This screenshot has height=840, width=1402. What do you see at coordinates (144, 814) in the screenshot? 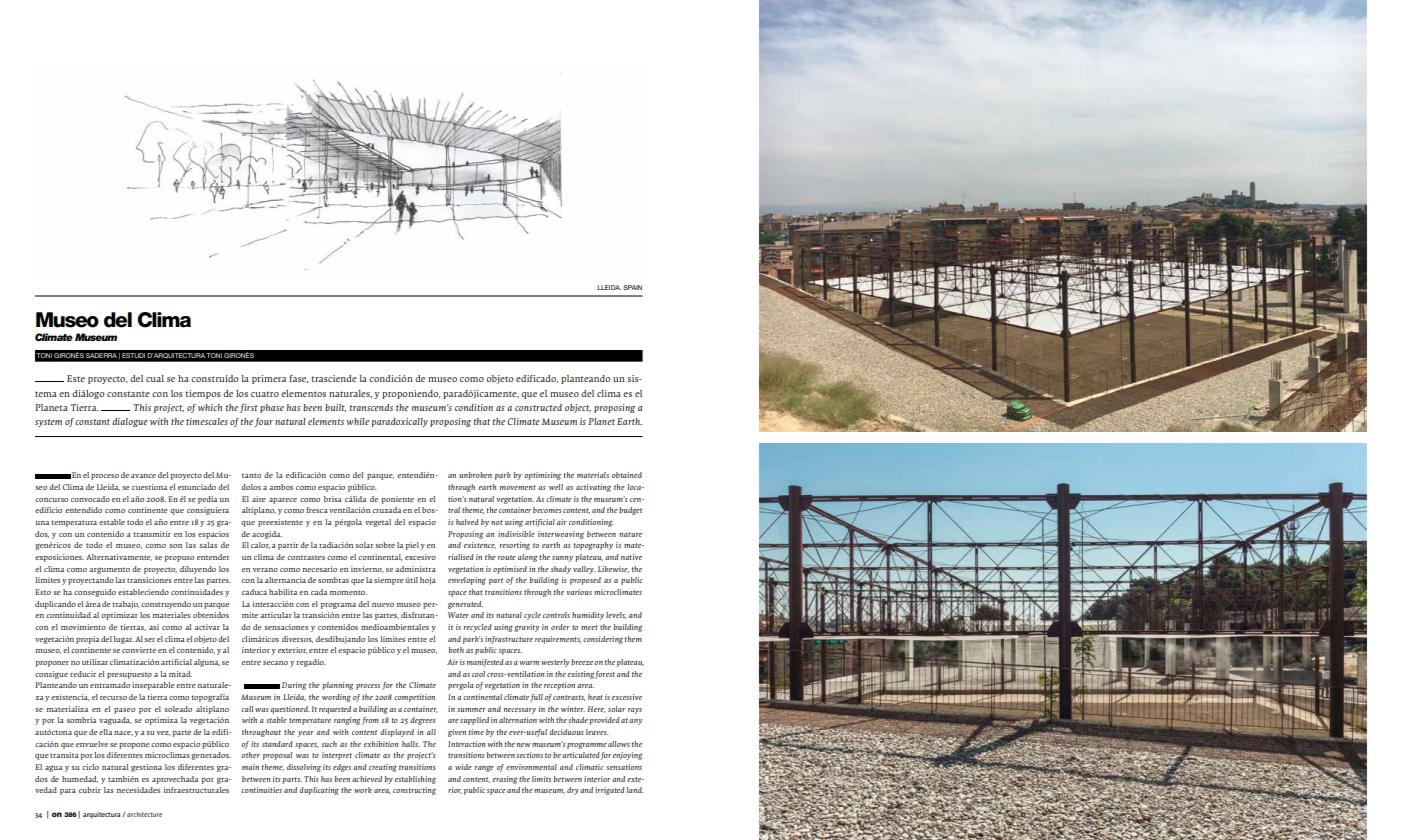
I see `architecture` at bounding box center [144, 814].
